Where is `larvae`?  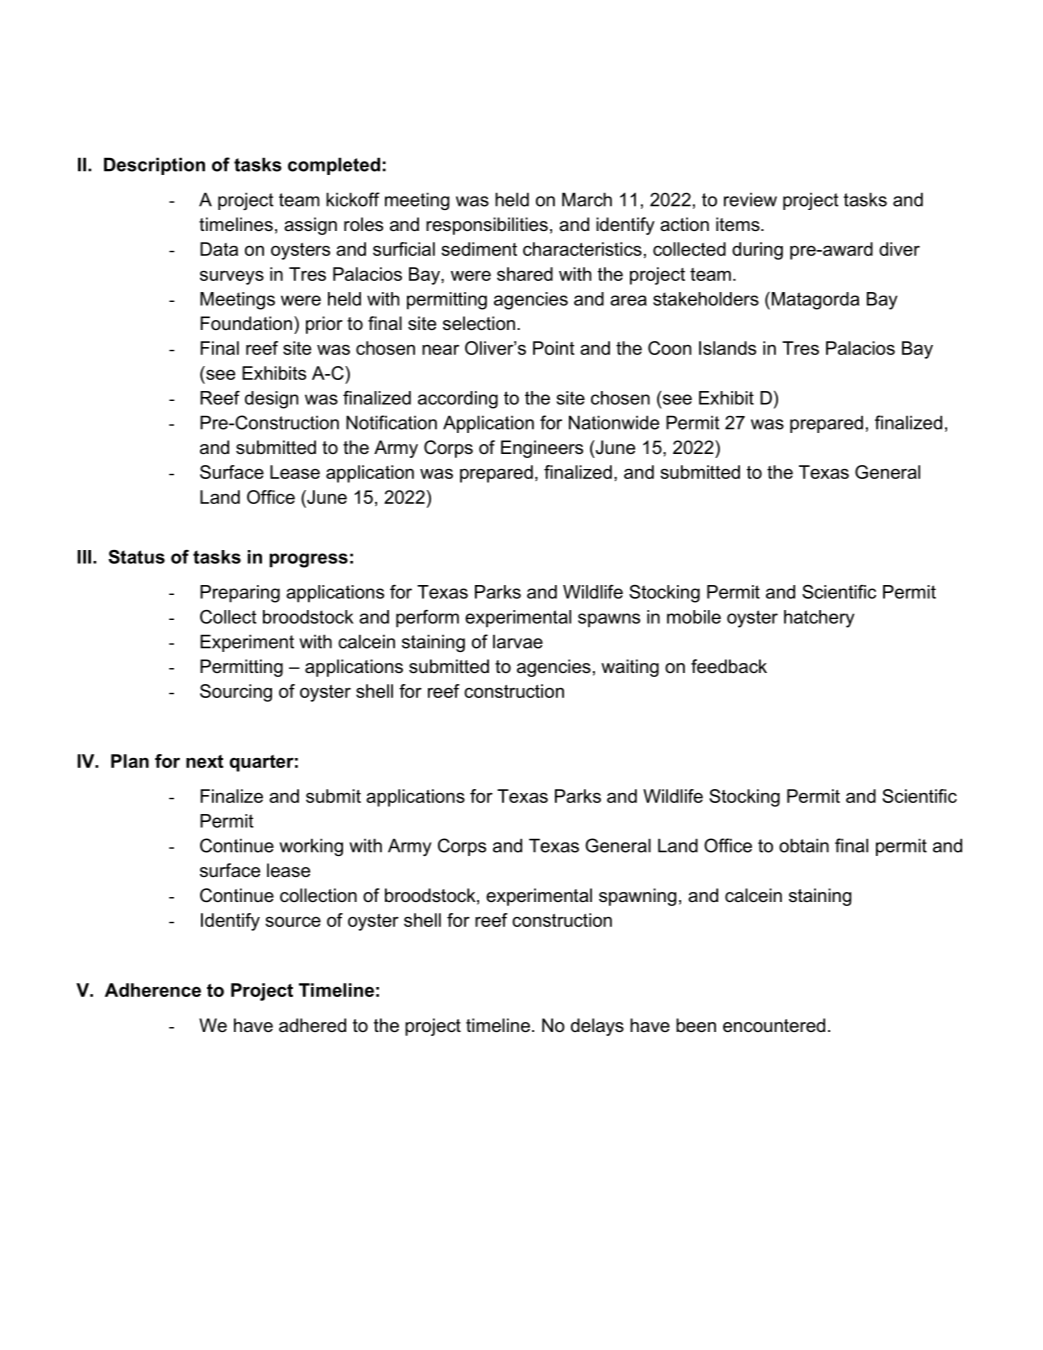 larvae is located at coordinates (518, 642).
